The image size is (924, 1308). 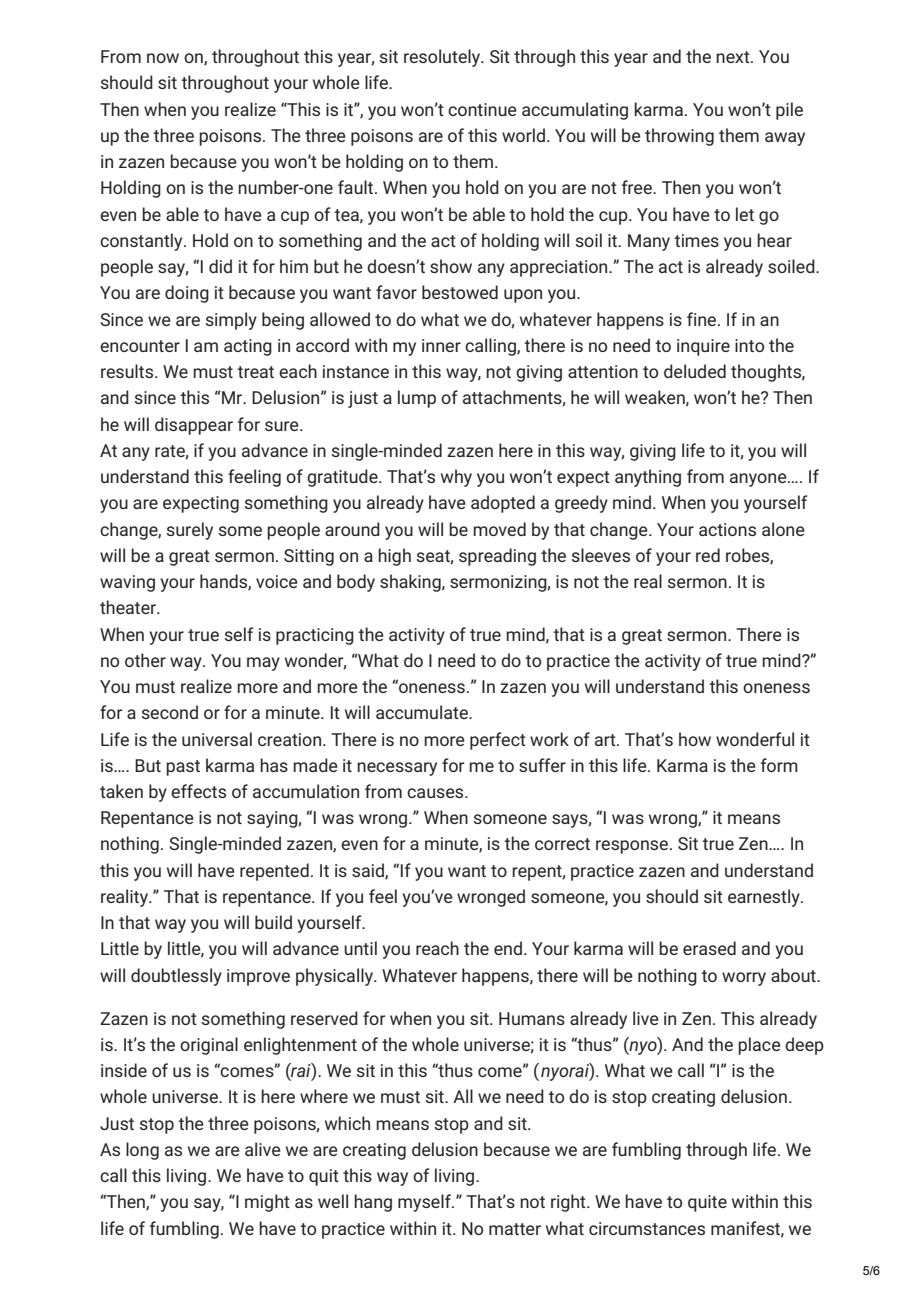 What do you see at coordinates (734, 57) in the image?
I see `next` at bounding box center [734, 57].
